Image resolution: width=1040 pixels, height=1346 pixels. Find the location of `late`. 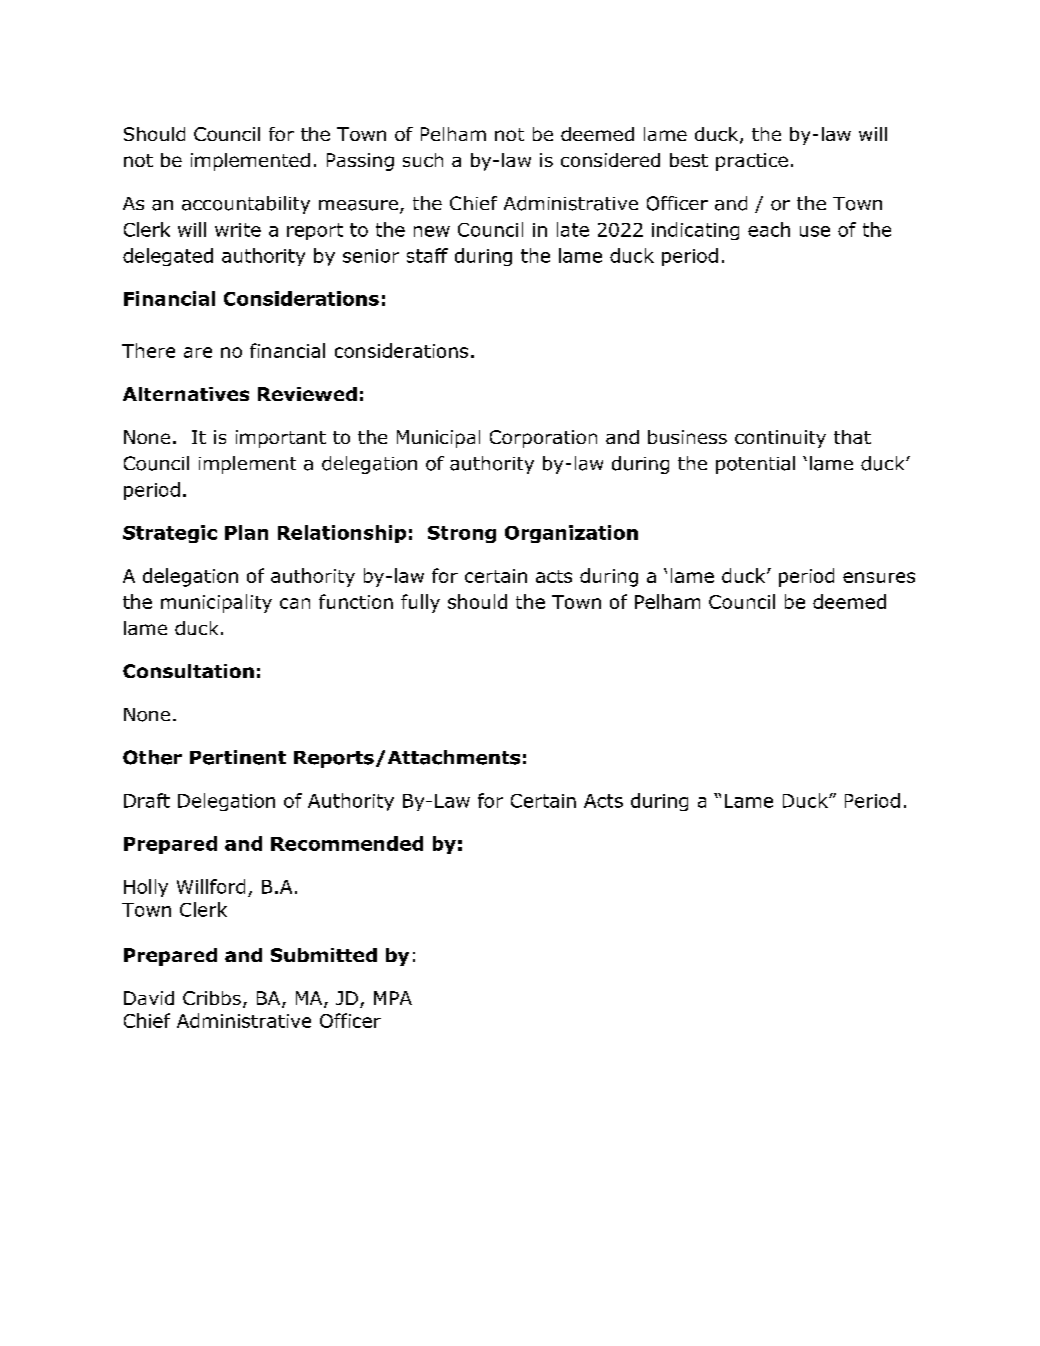

late is located at coordinates (573, 229).
